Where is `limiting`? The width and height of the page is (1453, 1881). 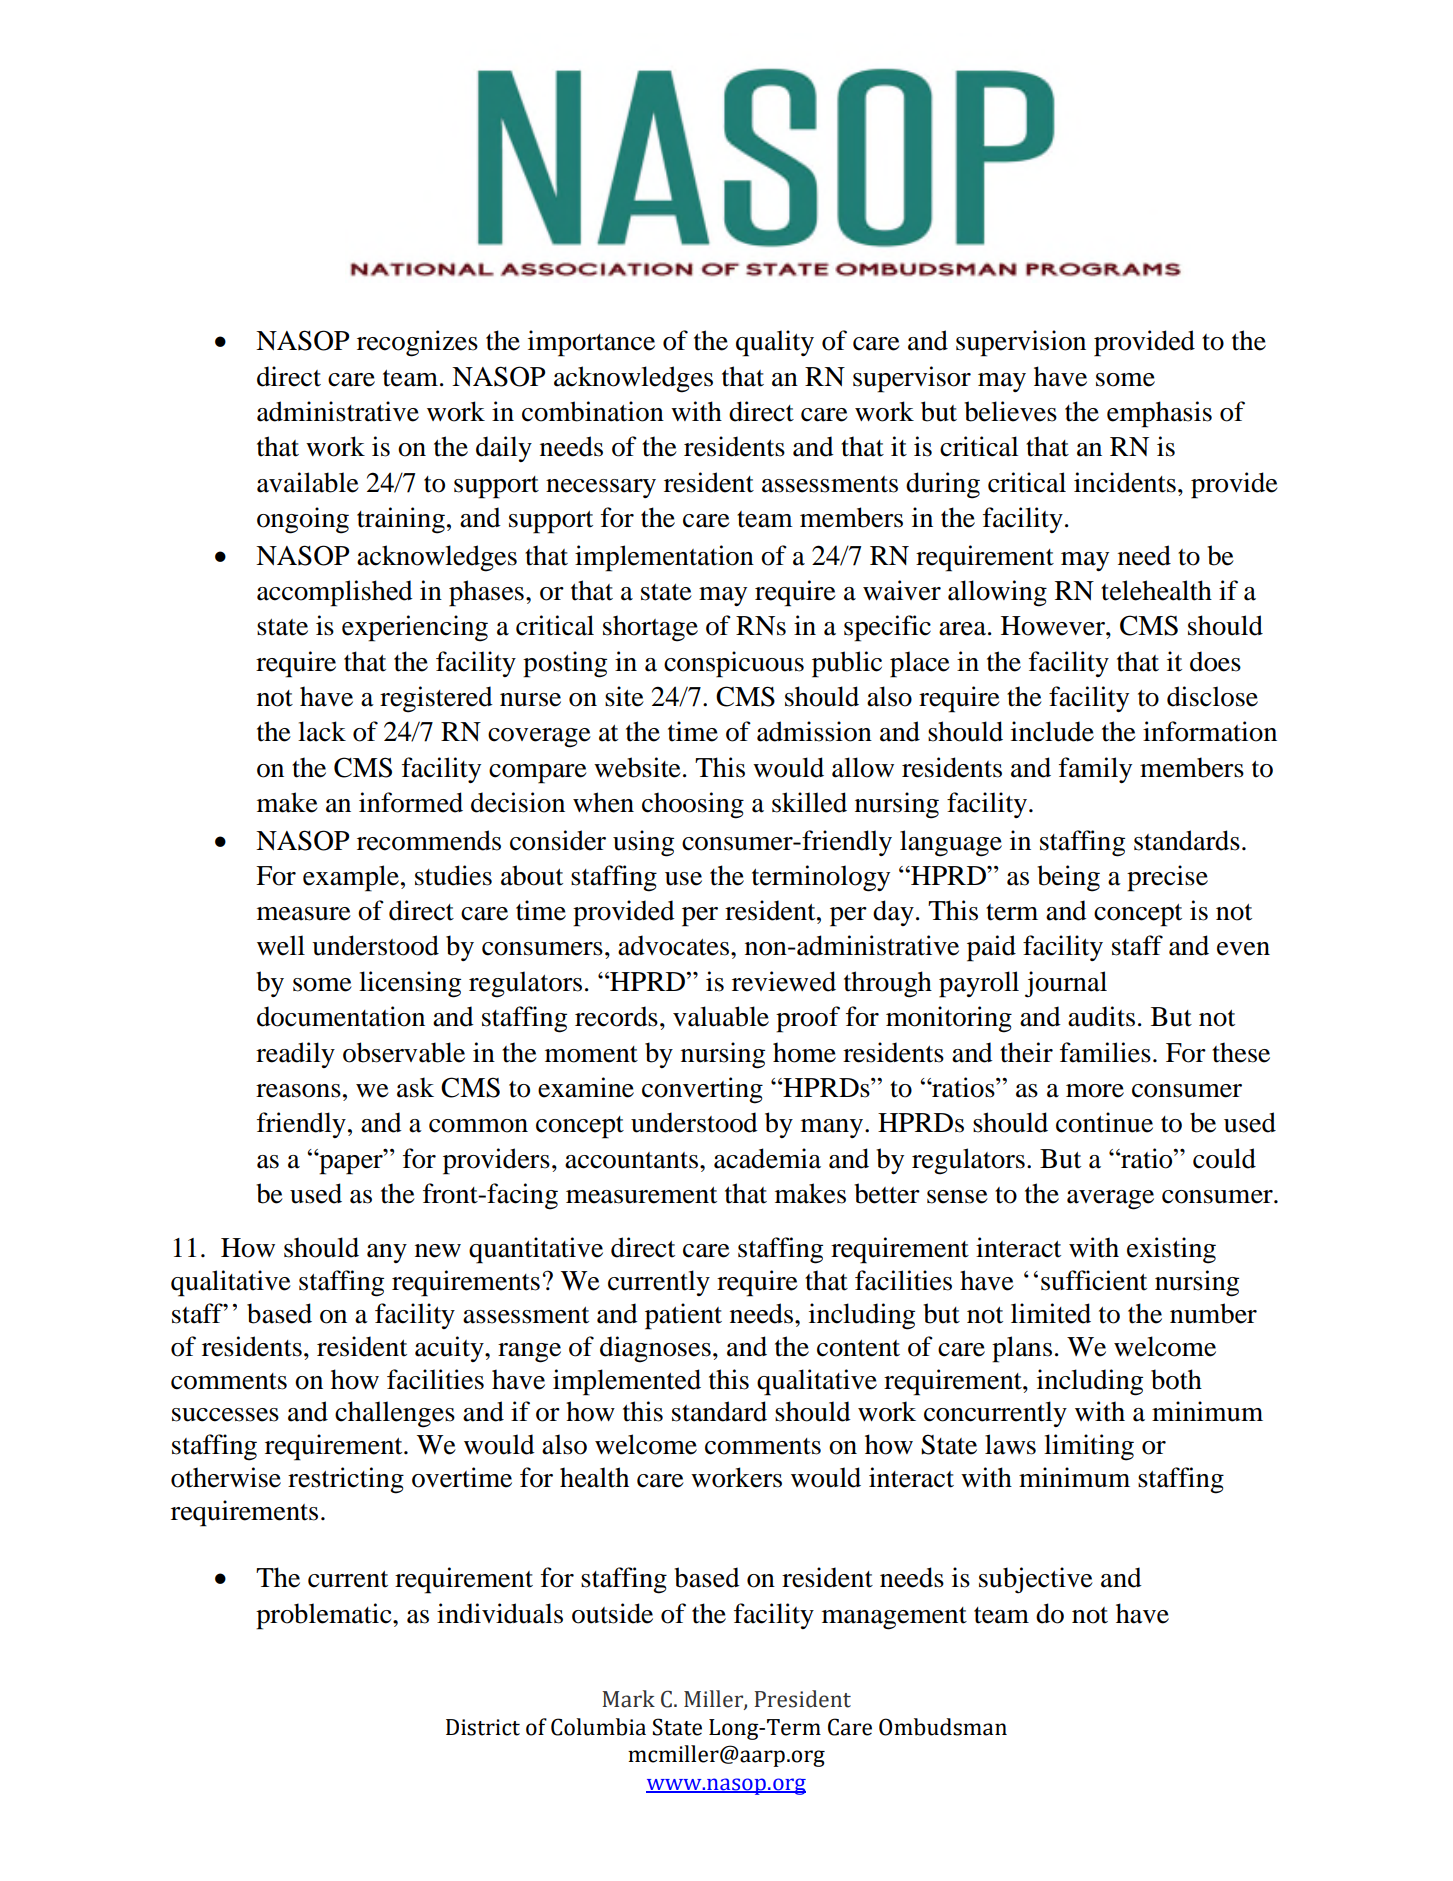
limiting is located at coordinates (1089, 1447).
